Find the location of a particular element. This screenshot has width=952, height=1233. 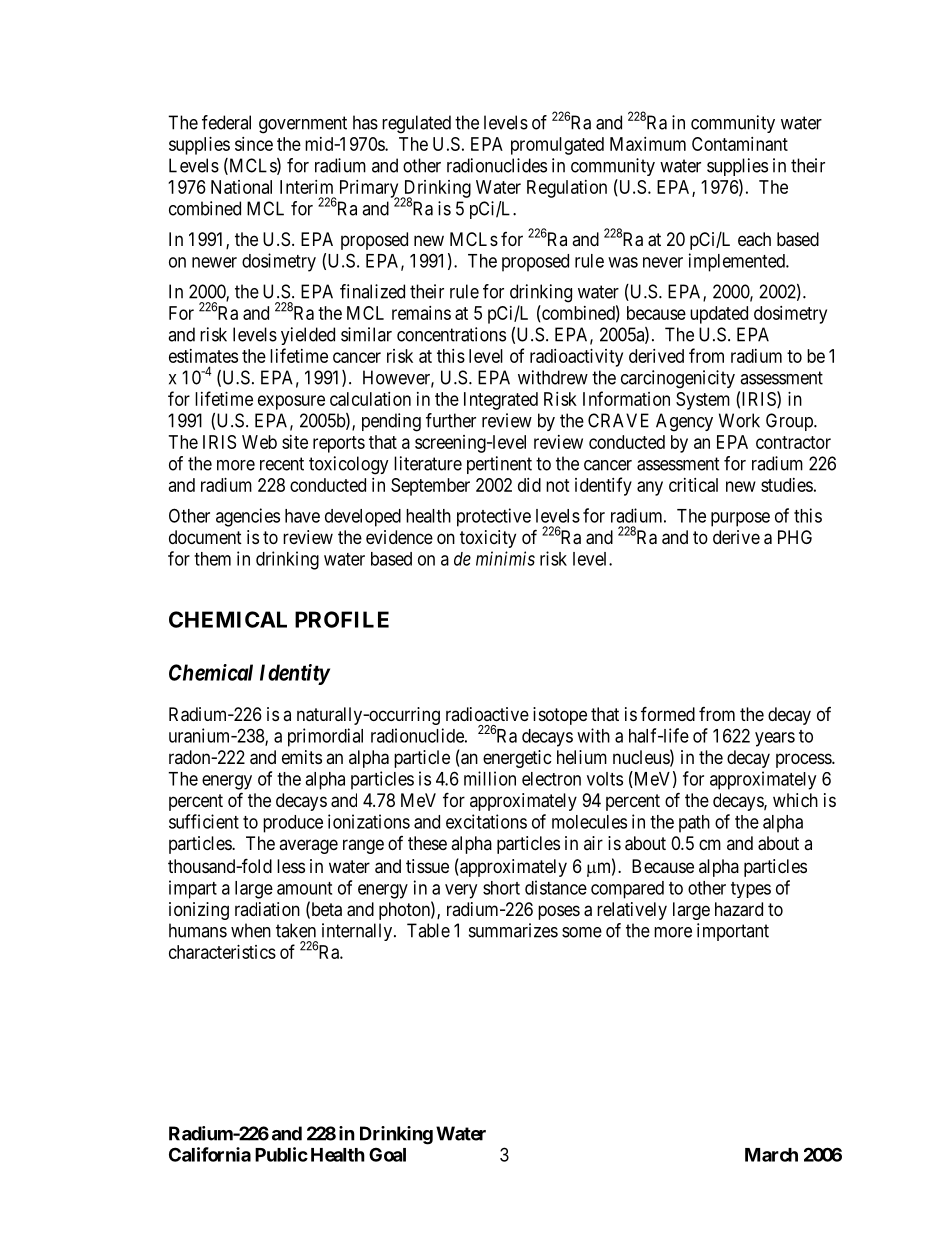

Goal is located at coordinates (387, 1154).
